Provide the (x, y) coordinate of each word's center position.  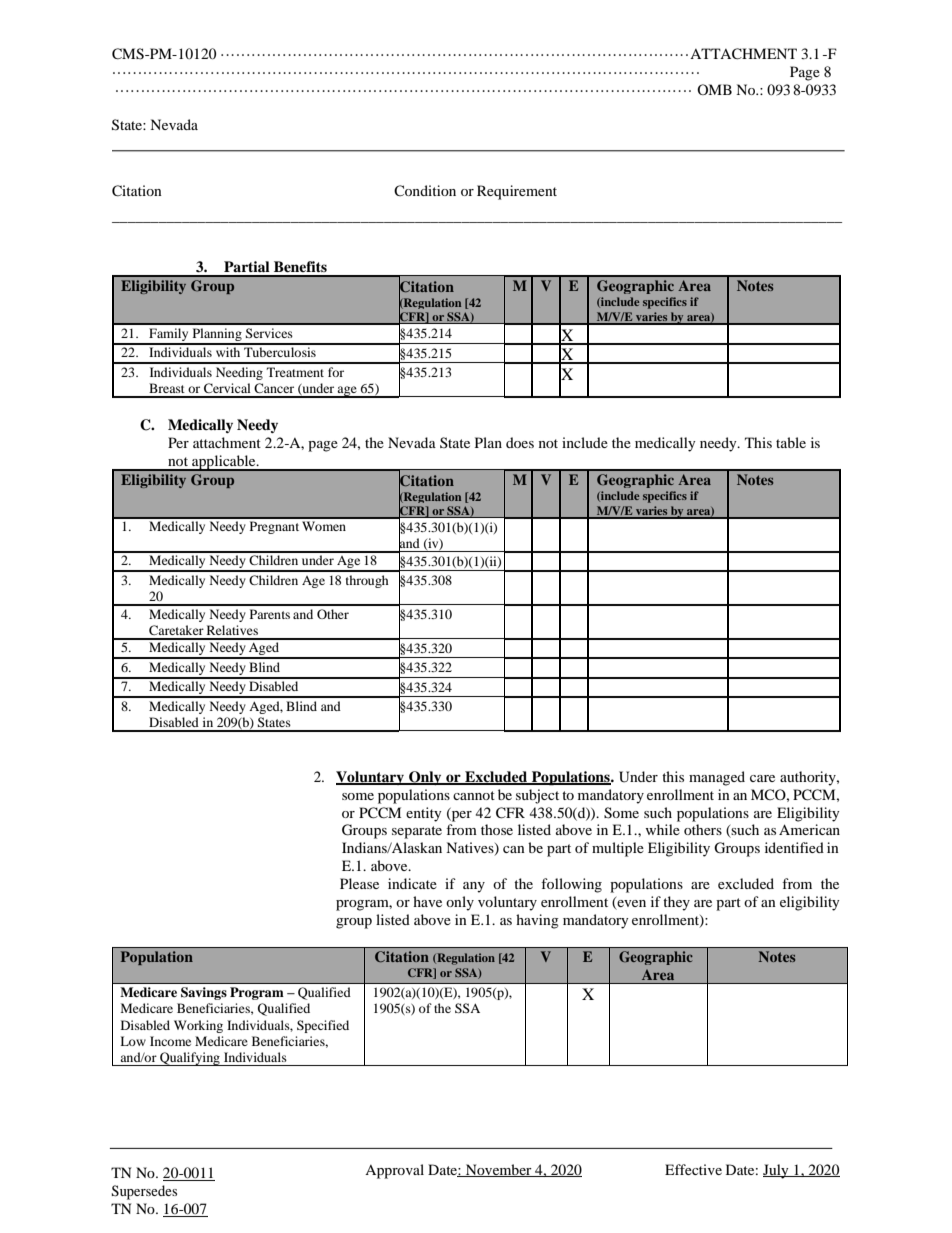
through (367, 581)
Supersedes (144, 1192)
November (499, 1170)
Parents (270, 614)
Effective (693, 1169)
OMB (714, 89)
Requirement (517, 192)
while (662, 829)
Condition (425, 190)
